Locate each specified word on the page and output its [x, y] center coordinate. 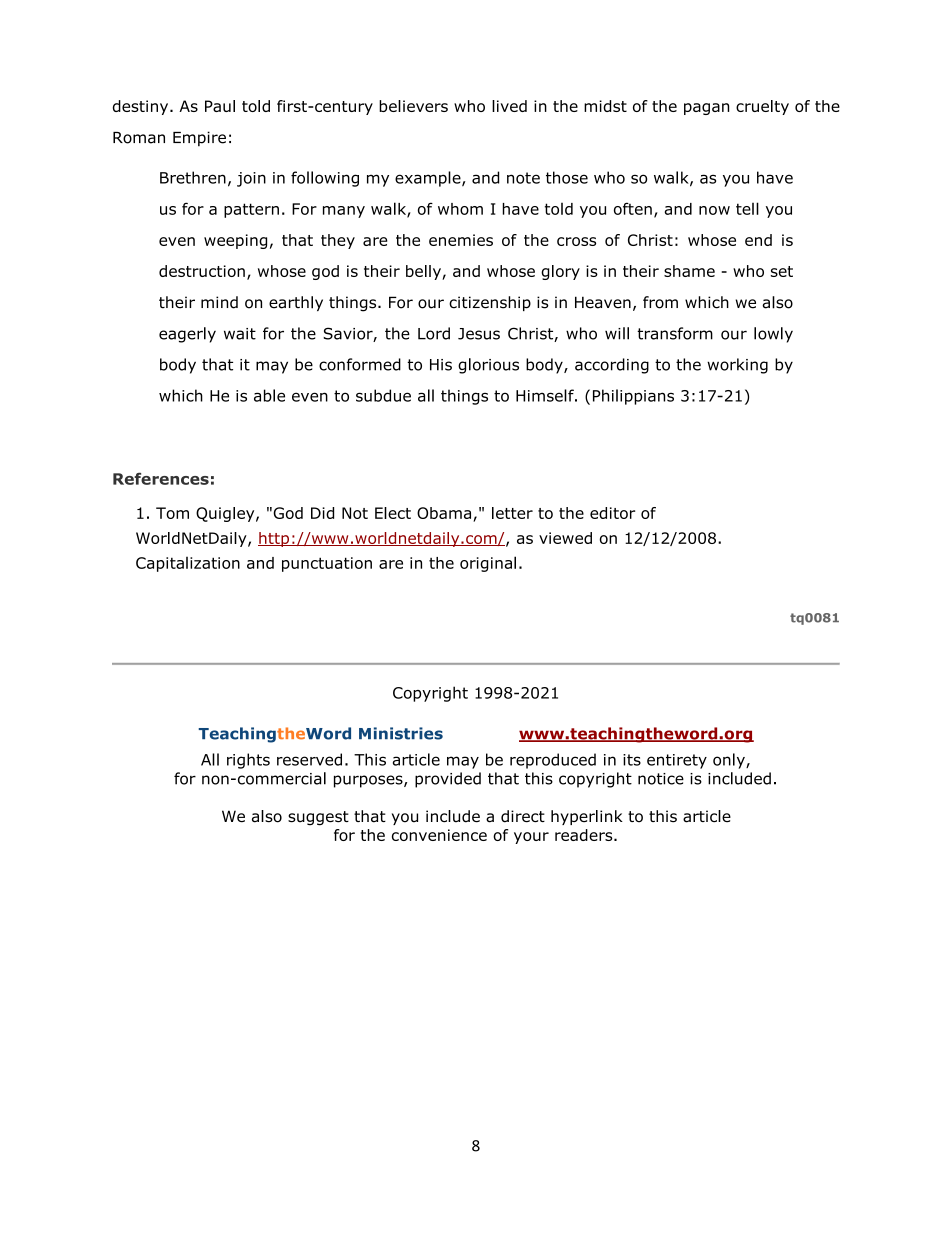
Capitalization [188, 564]
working [737, 366]
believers [413, 106]
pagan [706, 109]
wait [240, 334]
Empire [199, 139]
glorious [488, 366]
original [488, 564]
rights [248, 761]
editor [612, 513]
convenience [439, 835]
